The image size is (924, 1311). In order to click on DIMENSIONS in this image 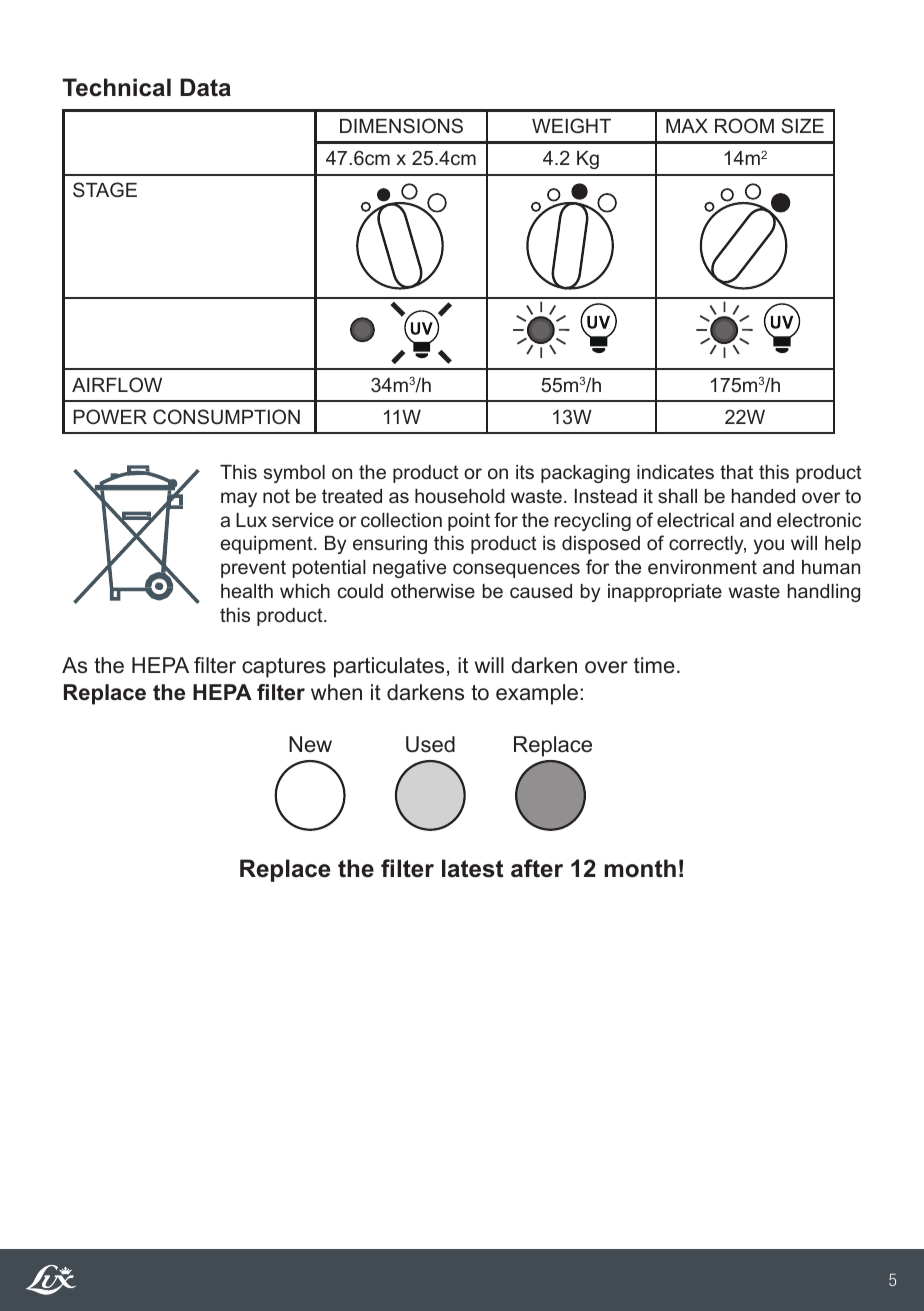, I will do `click(401, 126)`.
